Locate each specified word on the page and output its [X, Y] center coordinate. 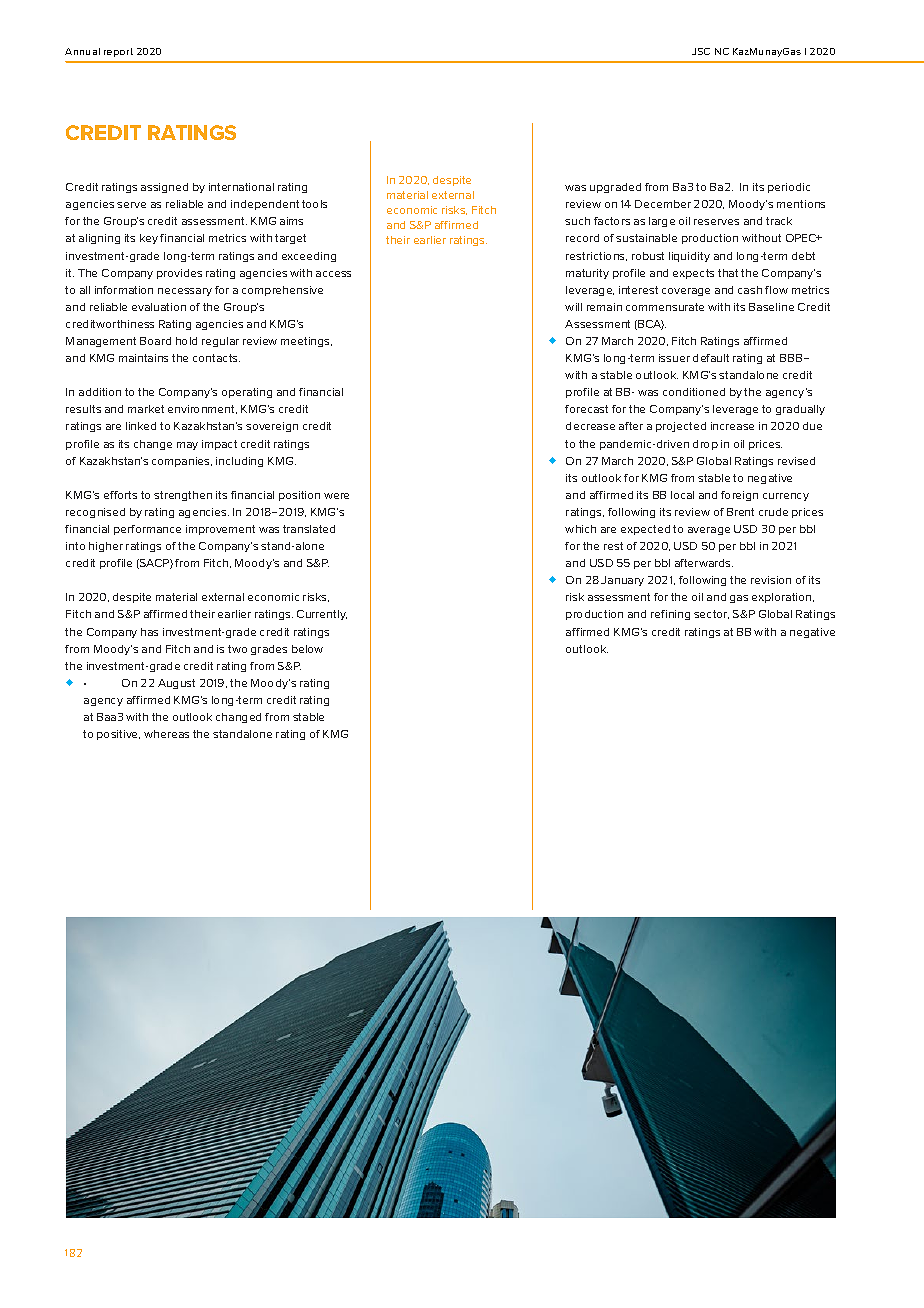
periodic [789, 188]
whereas [166, 734]
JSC [701, 51]
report [118, 52]
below [307, 649]
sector [711, 614]
